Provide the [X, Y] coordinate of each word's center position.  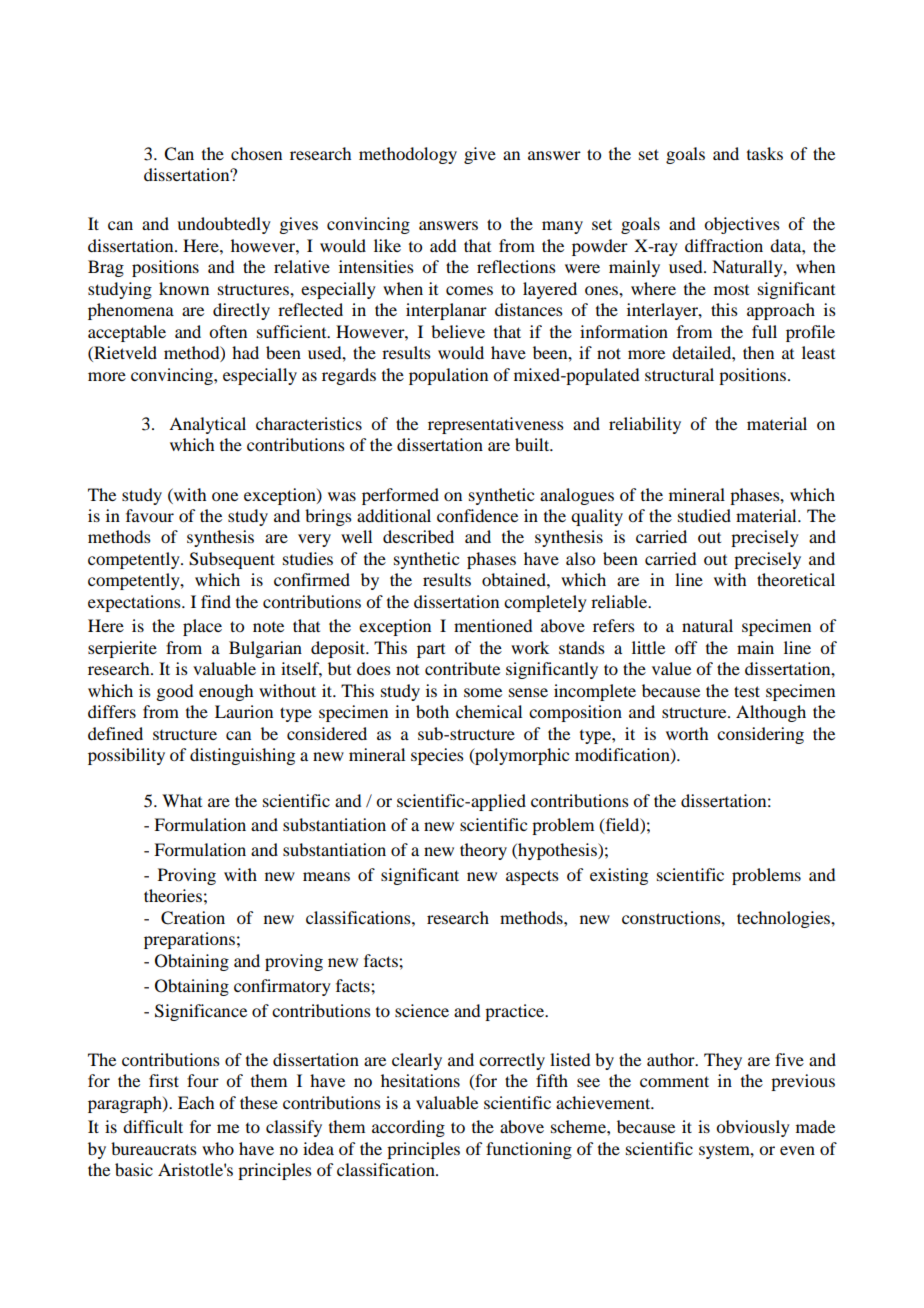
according [408, 1128]
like [387, 245]
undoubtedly [224, 225]
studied [704, 515]
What [182, 800]
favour [150, 515]
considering [760, 735]
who [218, 1148]
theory [483, 851]
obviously [753, 1128]
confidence [477, 515]
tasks [765, 153]
